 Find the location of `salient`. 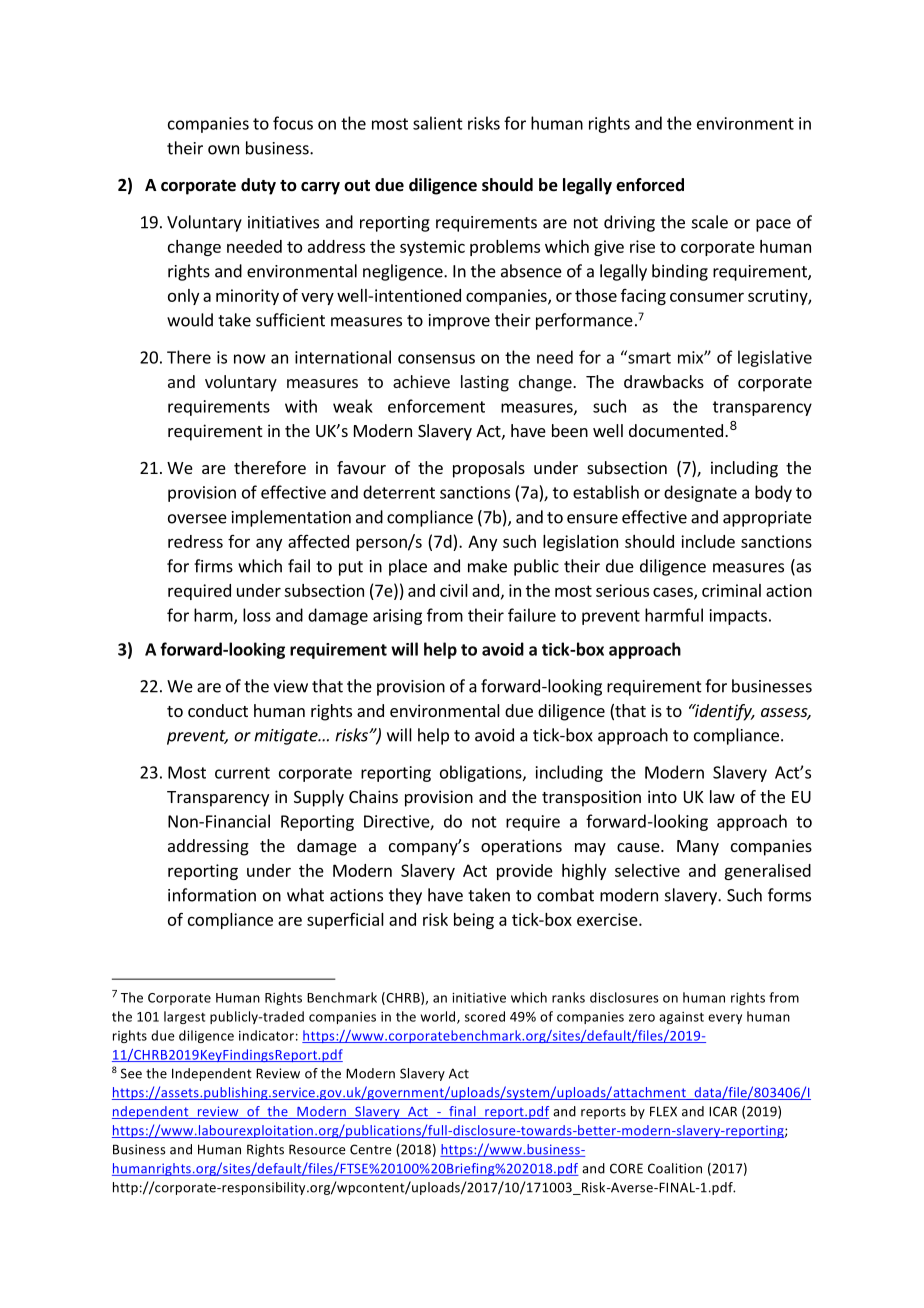

salient is located at coordinates (438, 123).
